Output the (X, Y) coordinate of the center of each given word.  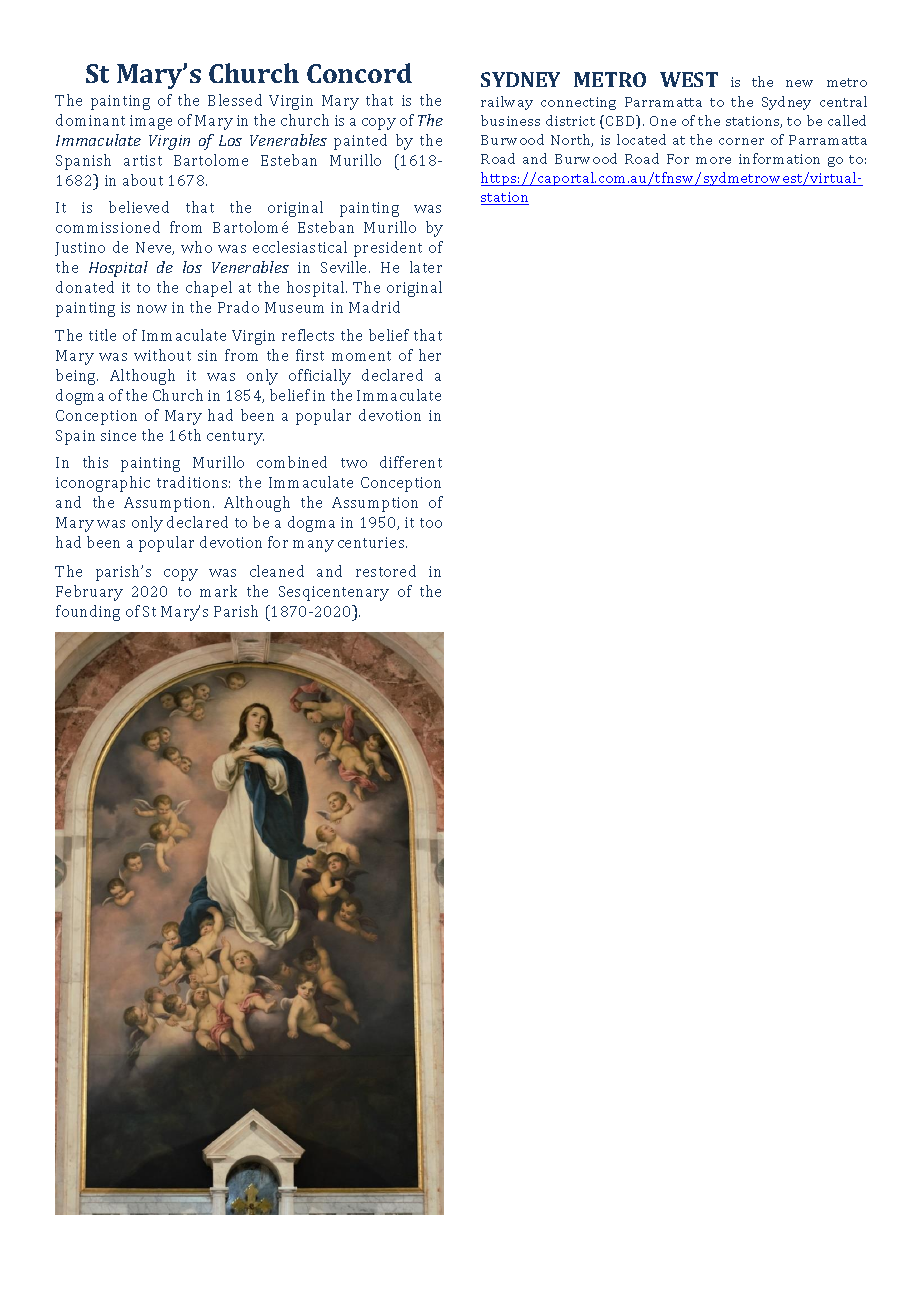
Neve (155, 248)
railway (507, 103)
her (430, 355)
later (426, 267)
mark (218, 591)
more (713, 160)
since (118, 435)
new (799, 83)
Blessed (235, 100)
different (411, 462)
